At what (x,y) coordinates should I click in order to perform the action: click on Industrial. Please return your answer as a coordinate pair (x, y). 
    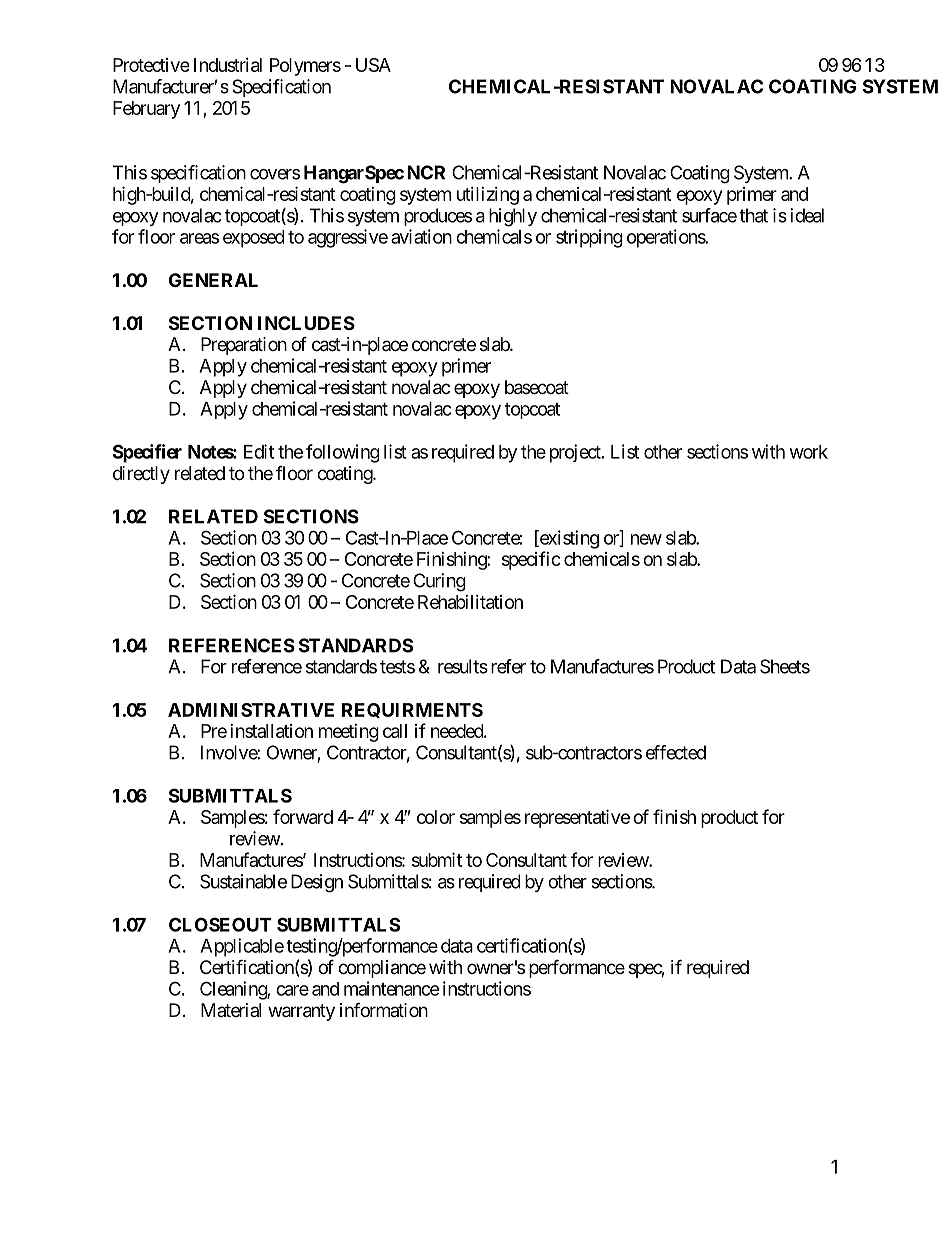
    Looking at the image, I should click on (228, 65).
